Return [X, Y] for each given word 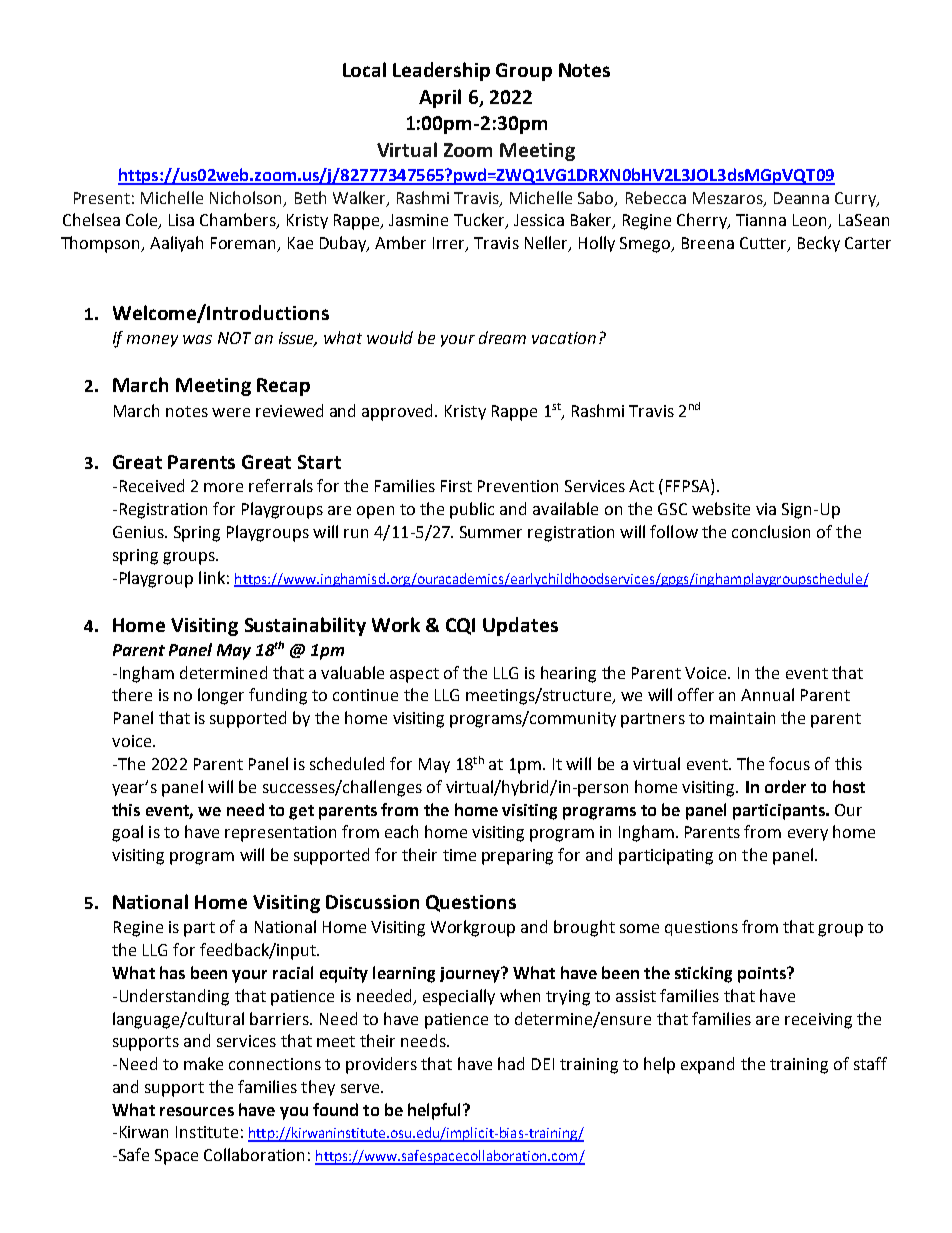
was [197, 339]
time [459, 855]
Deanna [801, 198]
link [212, 577]
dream [502, 337]
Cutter [764, 244]
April [440, 98]
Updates [520, 626]
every [808, 835]
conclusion [771, 531]
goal [127, 833]
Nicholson [247, 198]
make [203, 1063]
